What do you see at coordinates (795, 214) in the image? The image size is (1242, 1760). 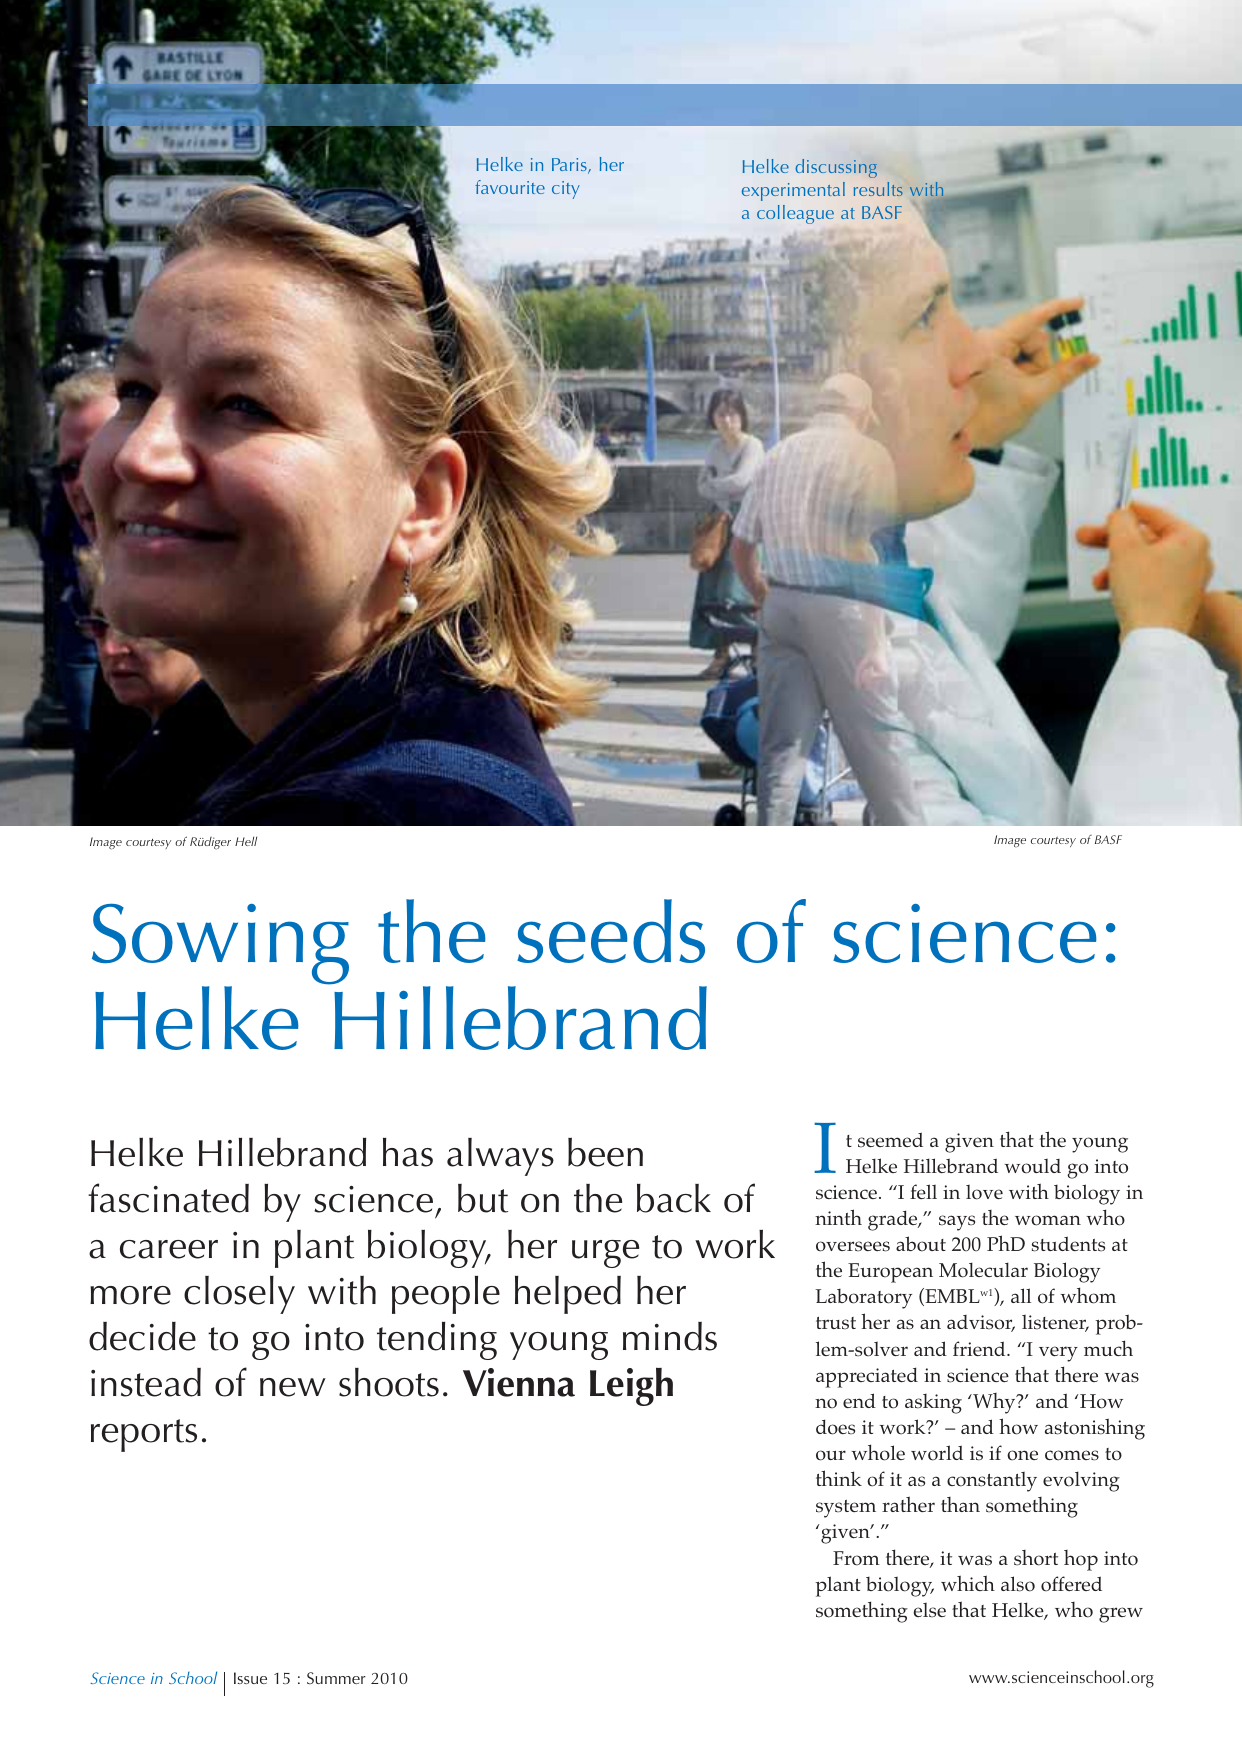 I see `colleague` at bounding box center [795, 214].
